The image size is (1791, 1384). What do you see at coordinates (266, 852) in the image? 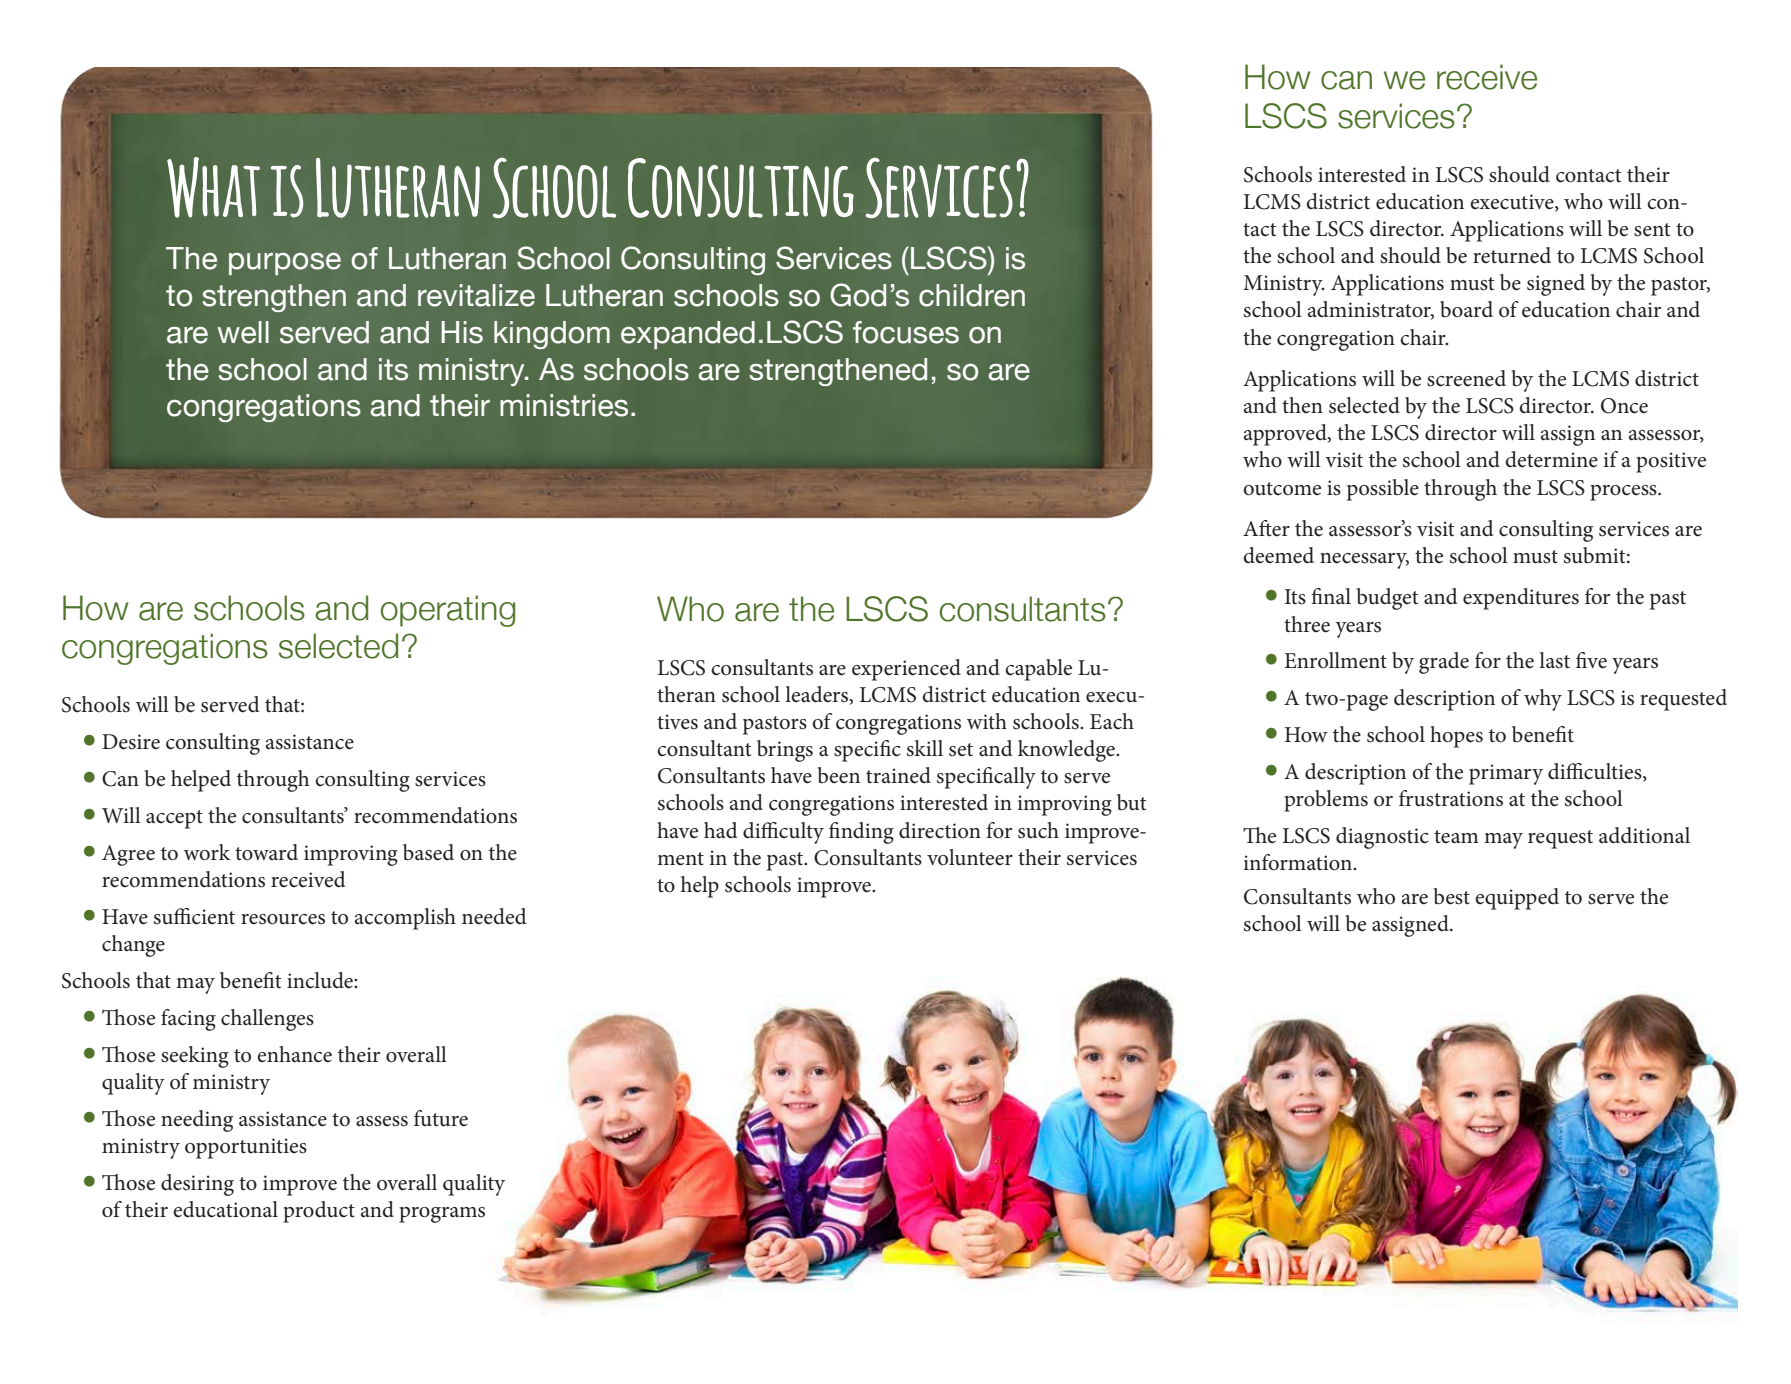
I see `toward` at bounding box center [266, 852].
